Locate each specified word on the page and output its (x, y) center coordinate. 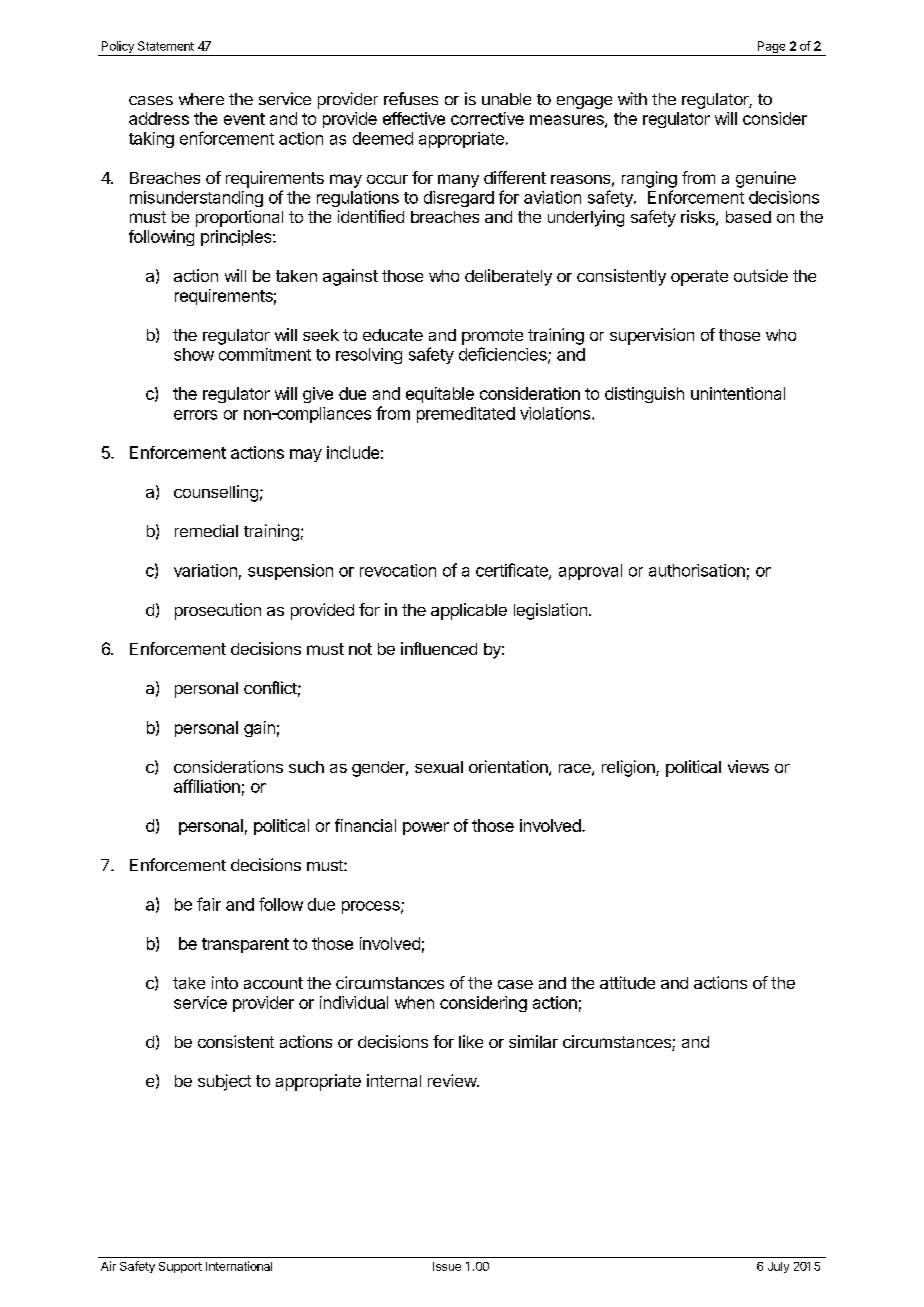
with (632, 98)
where (201, 99)
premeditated (466, 415)
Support (180, 1267)
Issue (447, 1266)
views (748, 766)
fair (209, 904)
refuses (411, 98)
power (426, 828)
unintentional (738, 393)
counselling (216, 493)
